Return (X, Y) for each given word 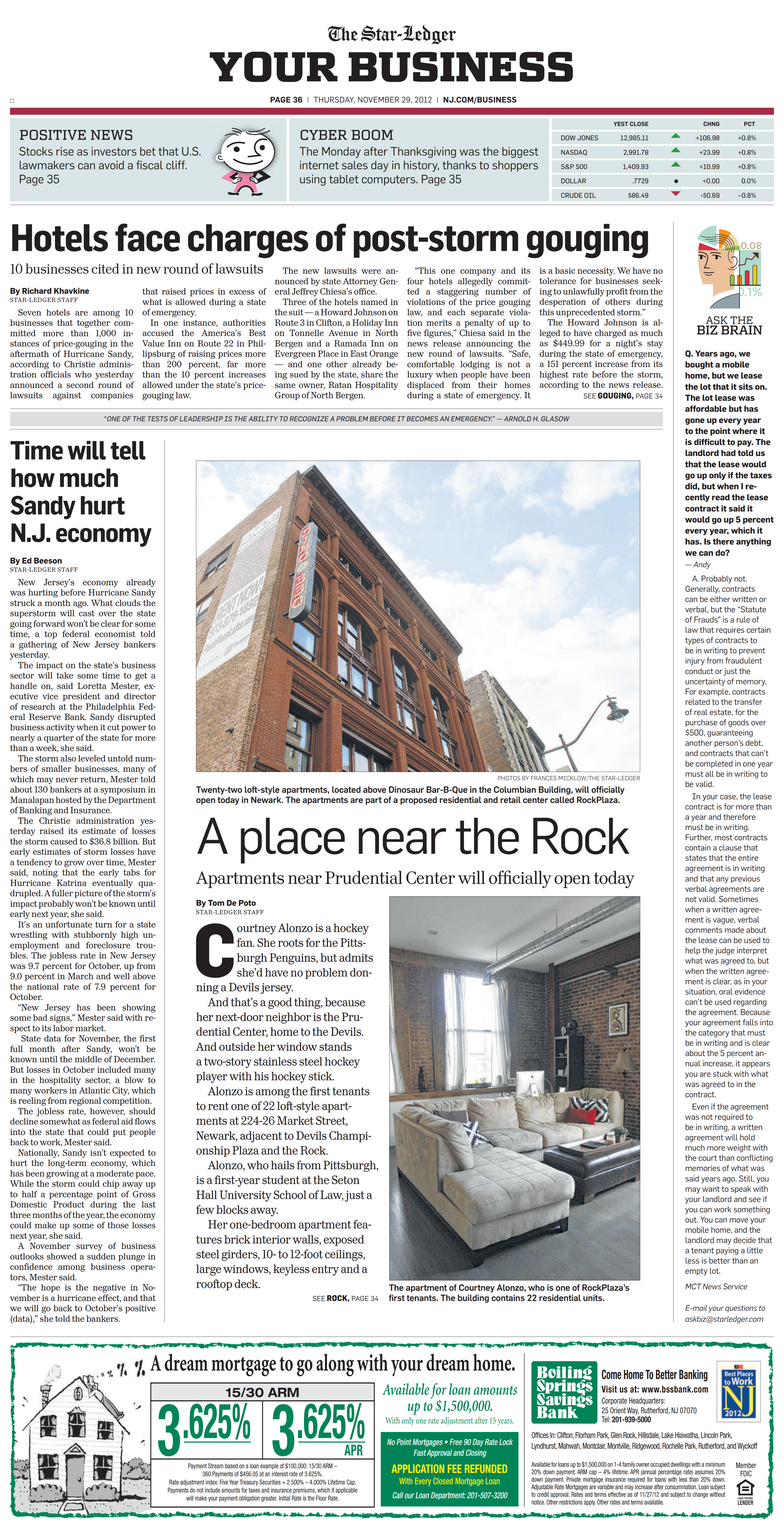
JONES (587, 138)
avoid (111, 165)
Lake (667, 1435)
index (211, 1482)
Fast (420, 1452)
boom (372, 135)
